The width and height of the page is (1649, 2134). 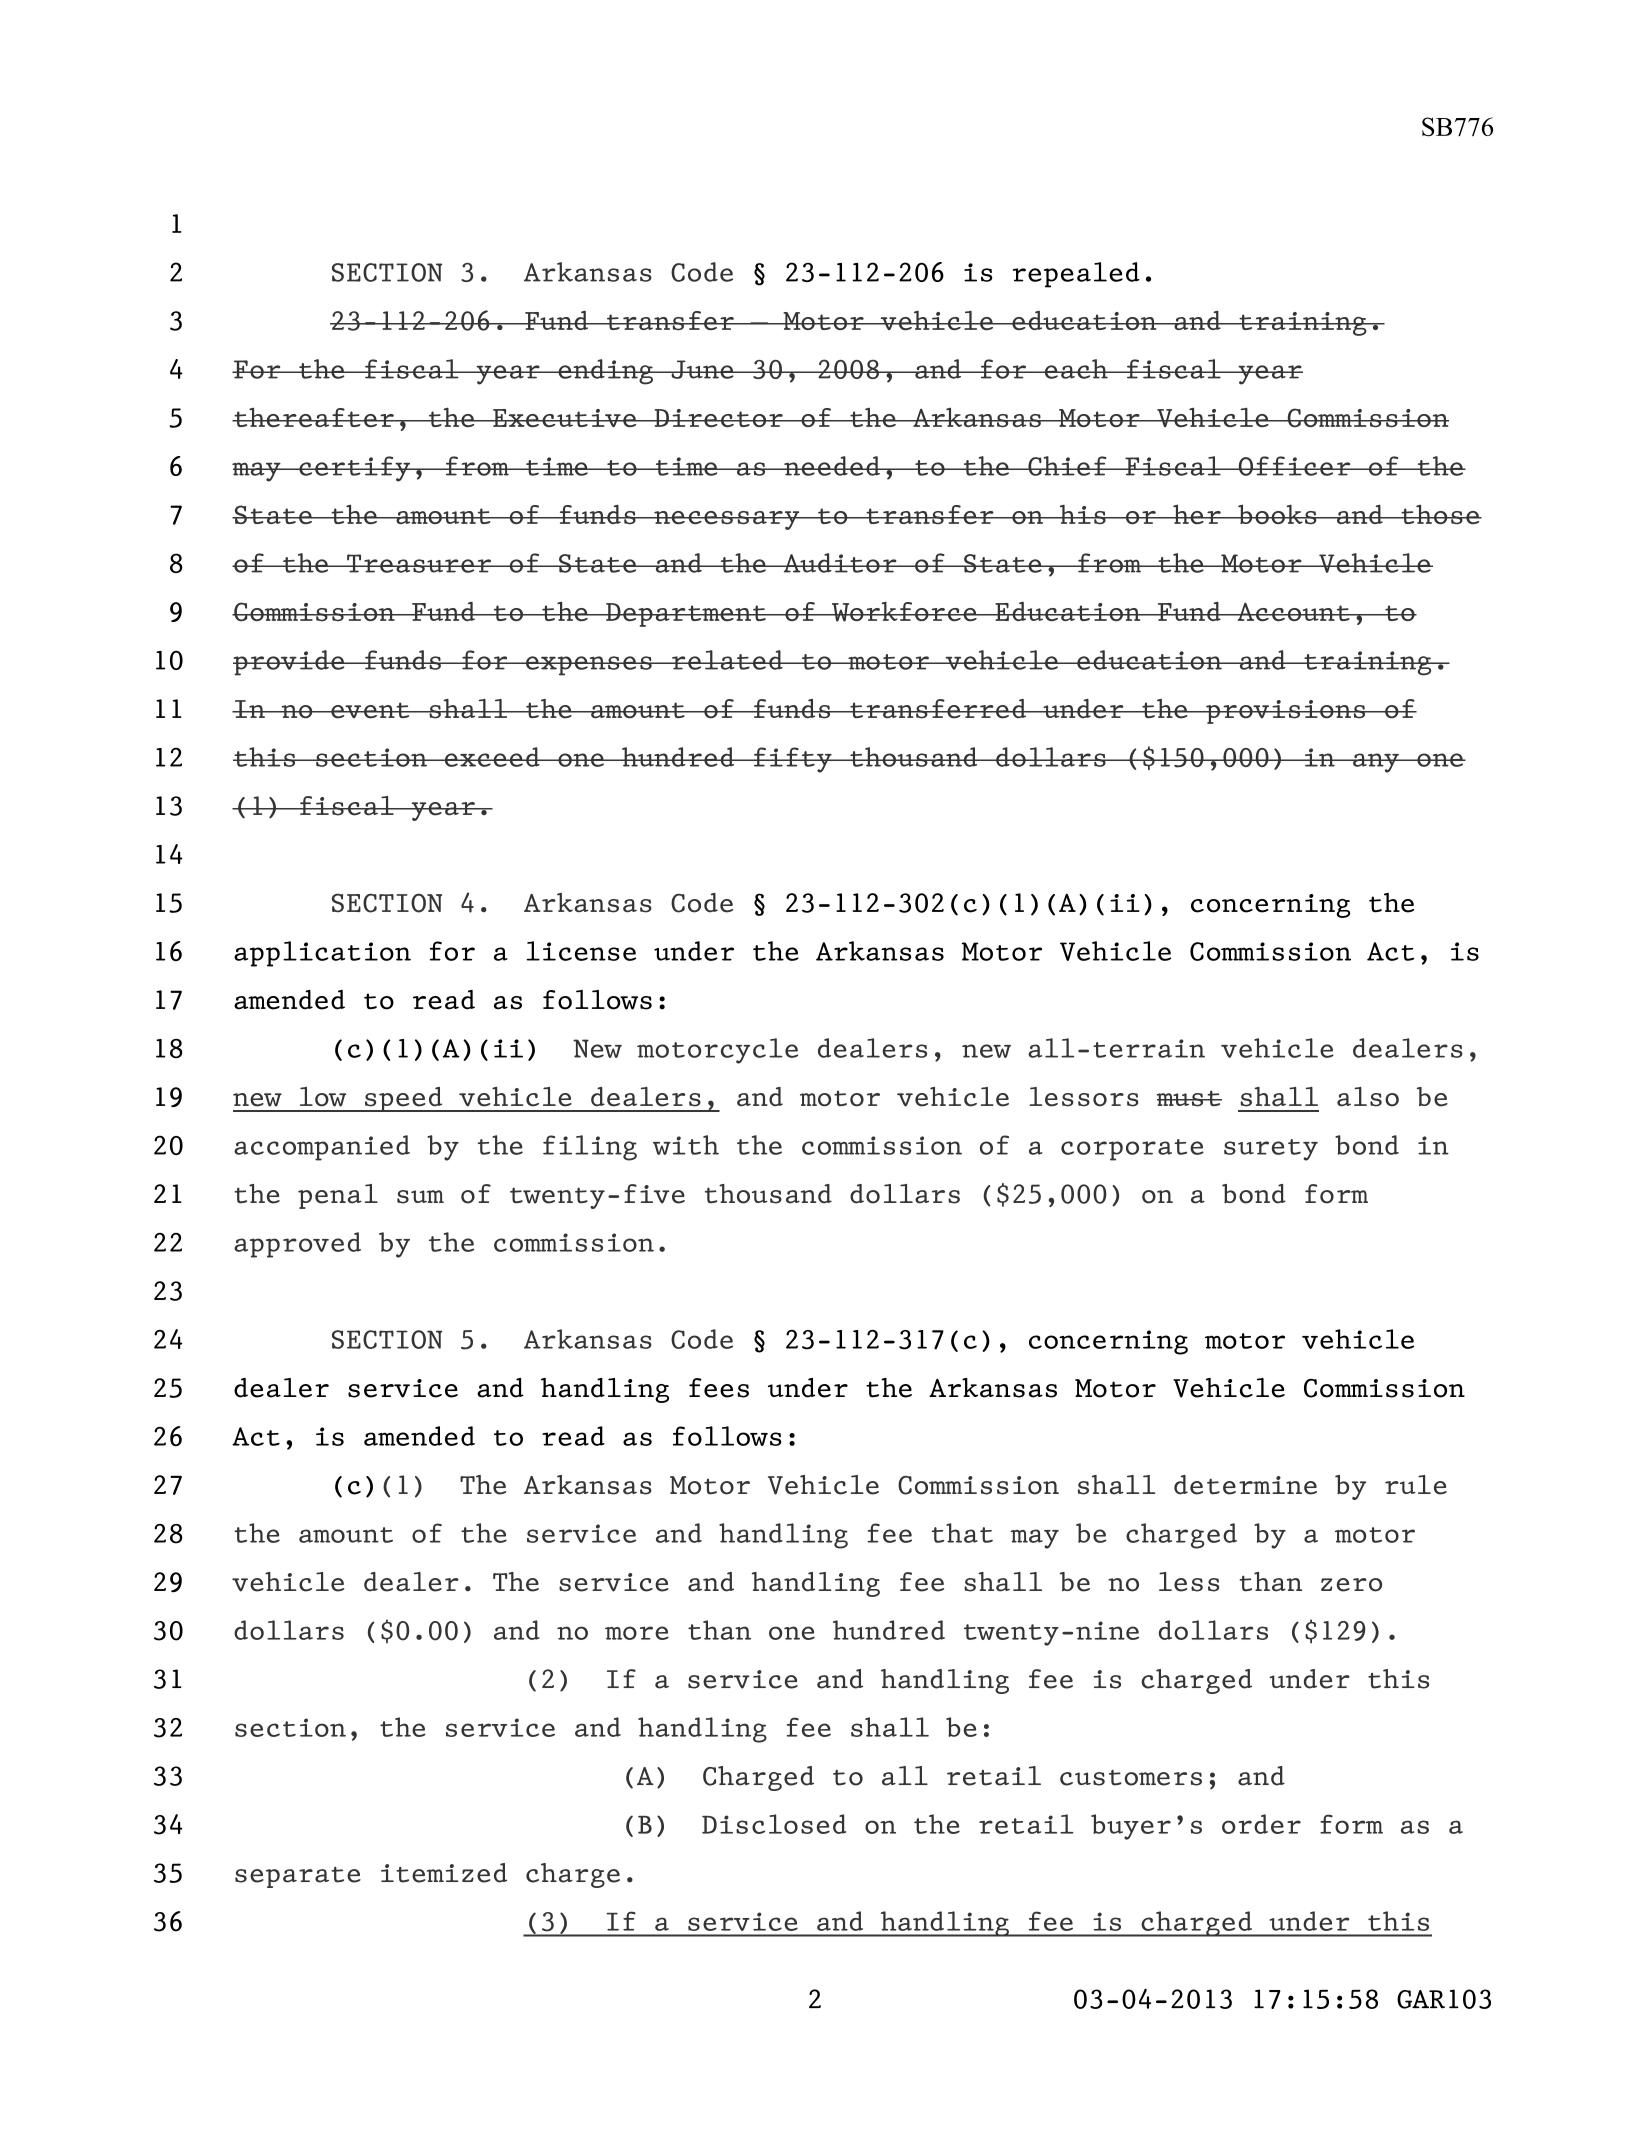 I want to click on Disclosed, so click(x=774, y=1824).
